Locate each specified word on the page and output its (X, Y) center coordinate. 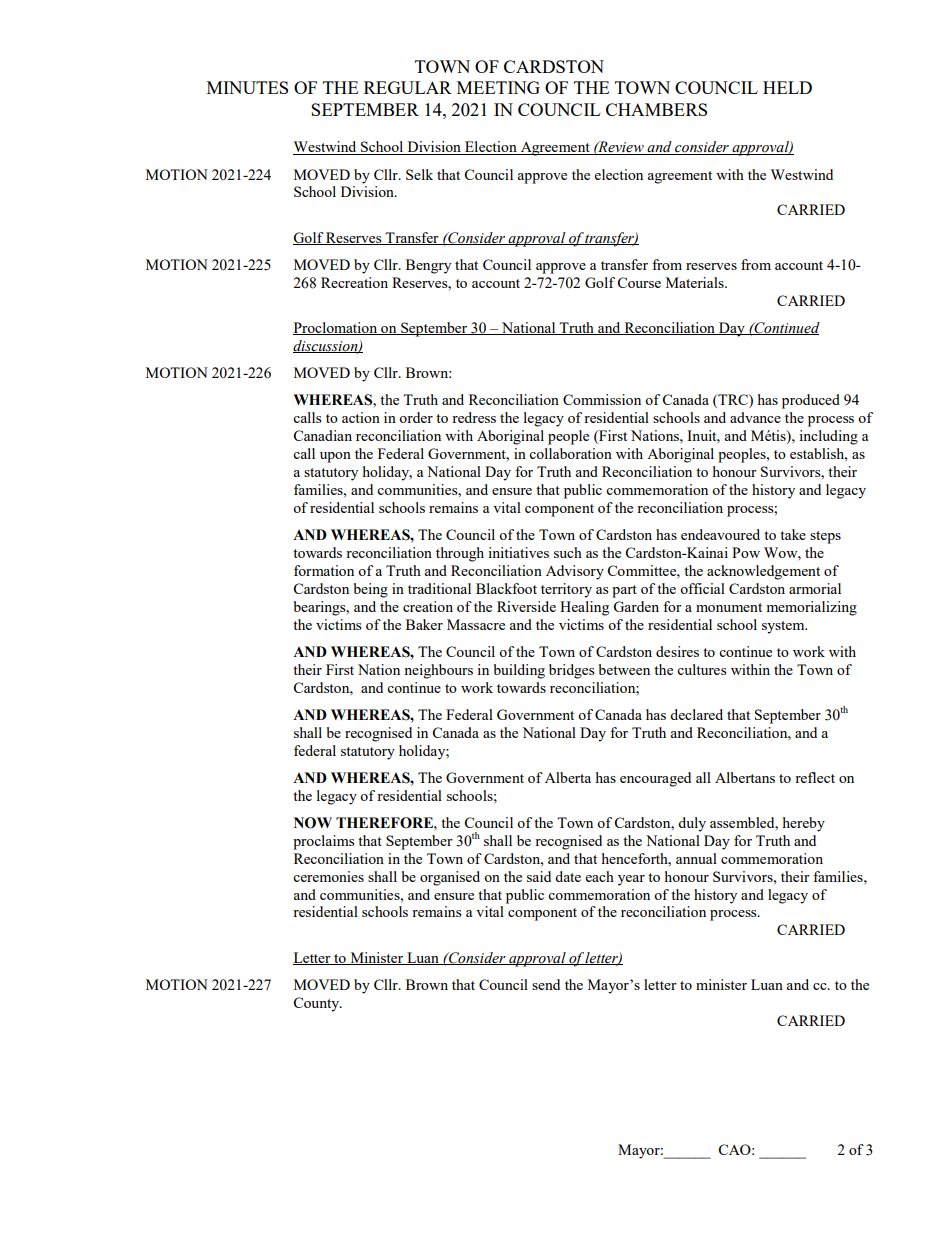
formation (324, 570)
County (317, 1004)
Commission (602, 399)
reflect (815, 777)
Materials (696, 282)
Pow (746, 552)
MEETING (498, 87)
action (361, 417)
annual (696, 858)
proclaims (323, 842)
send (546, 984)
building (519, 671)
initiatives (518, 552)
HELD (787, 87)
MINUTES (247, 87)
